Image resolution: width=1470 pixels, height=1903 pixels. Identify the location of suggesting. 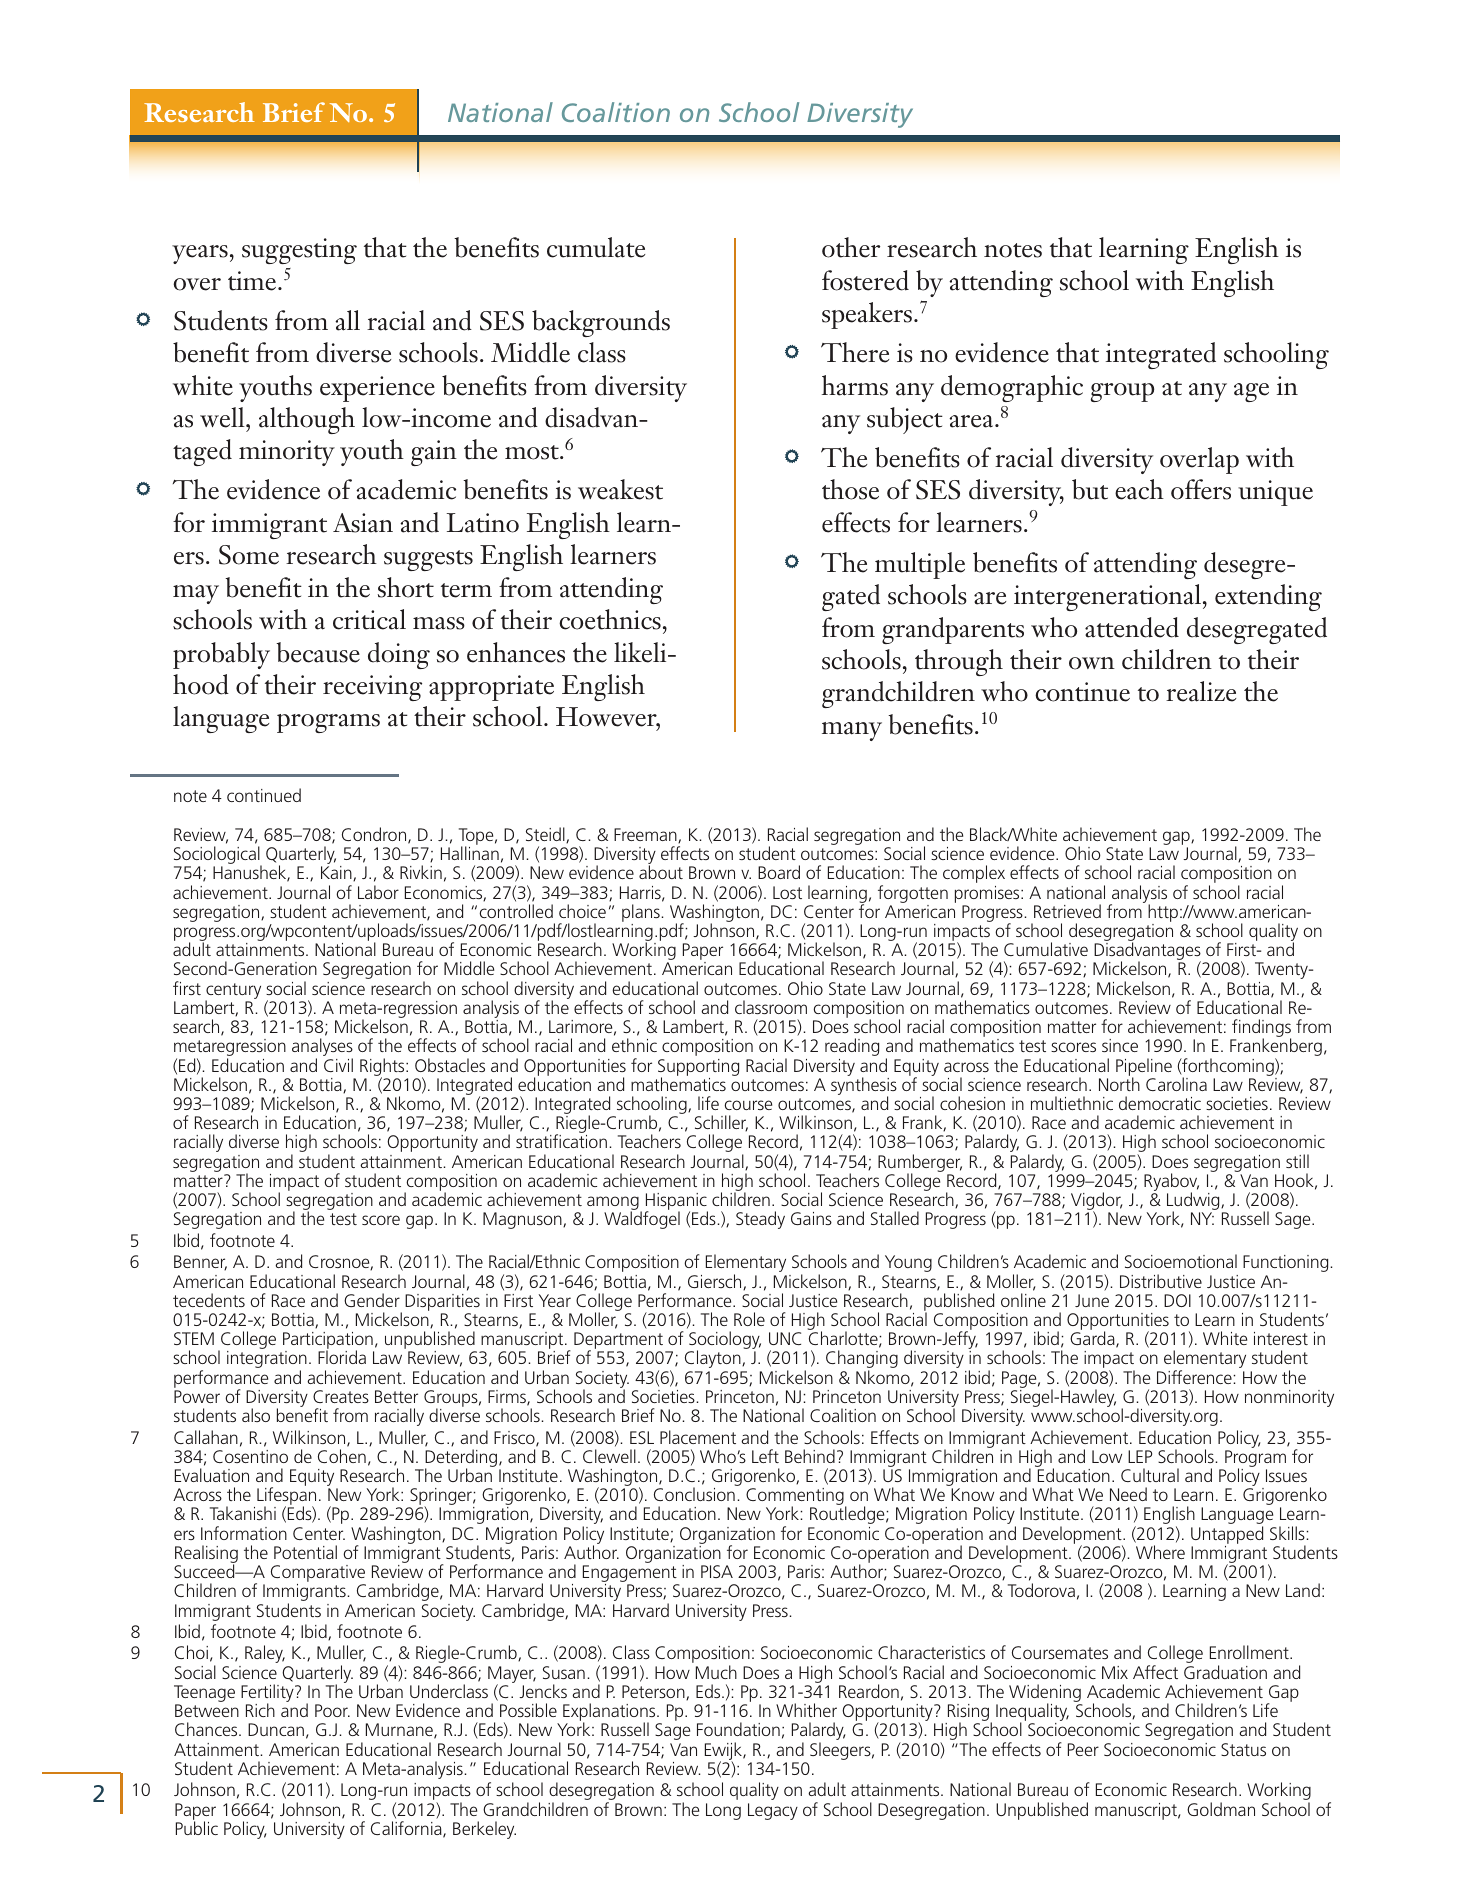
(299, 251).
